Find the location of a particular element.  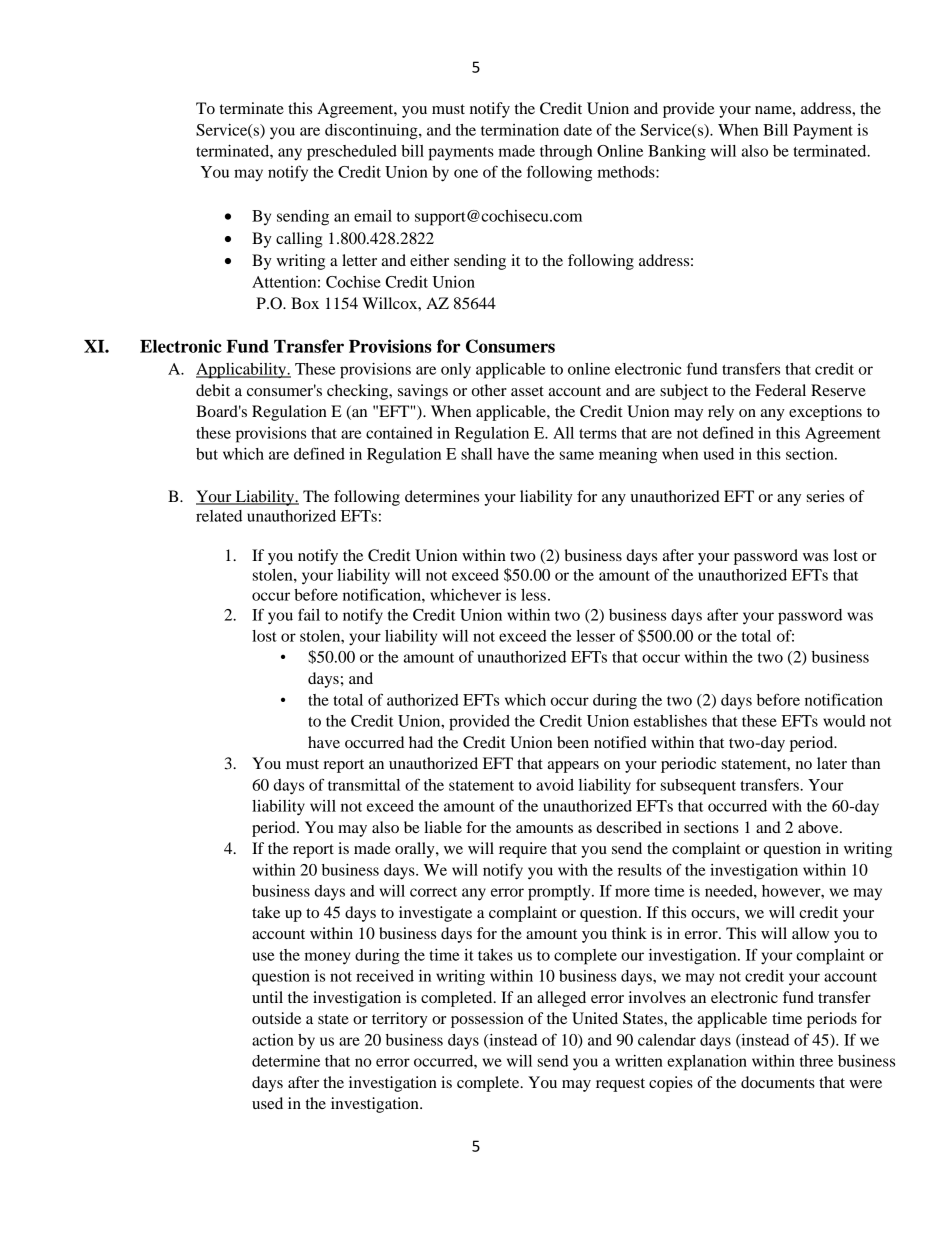

later is located at coordinates (832, 763).
